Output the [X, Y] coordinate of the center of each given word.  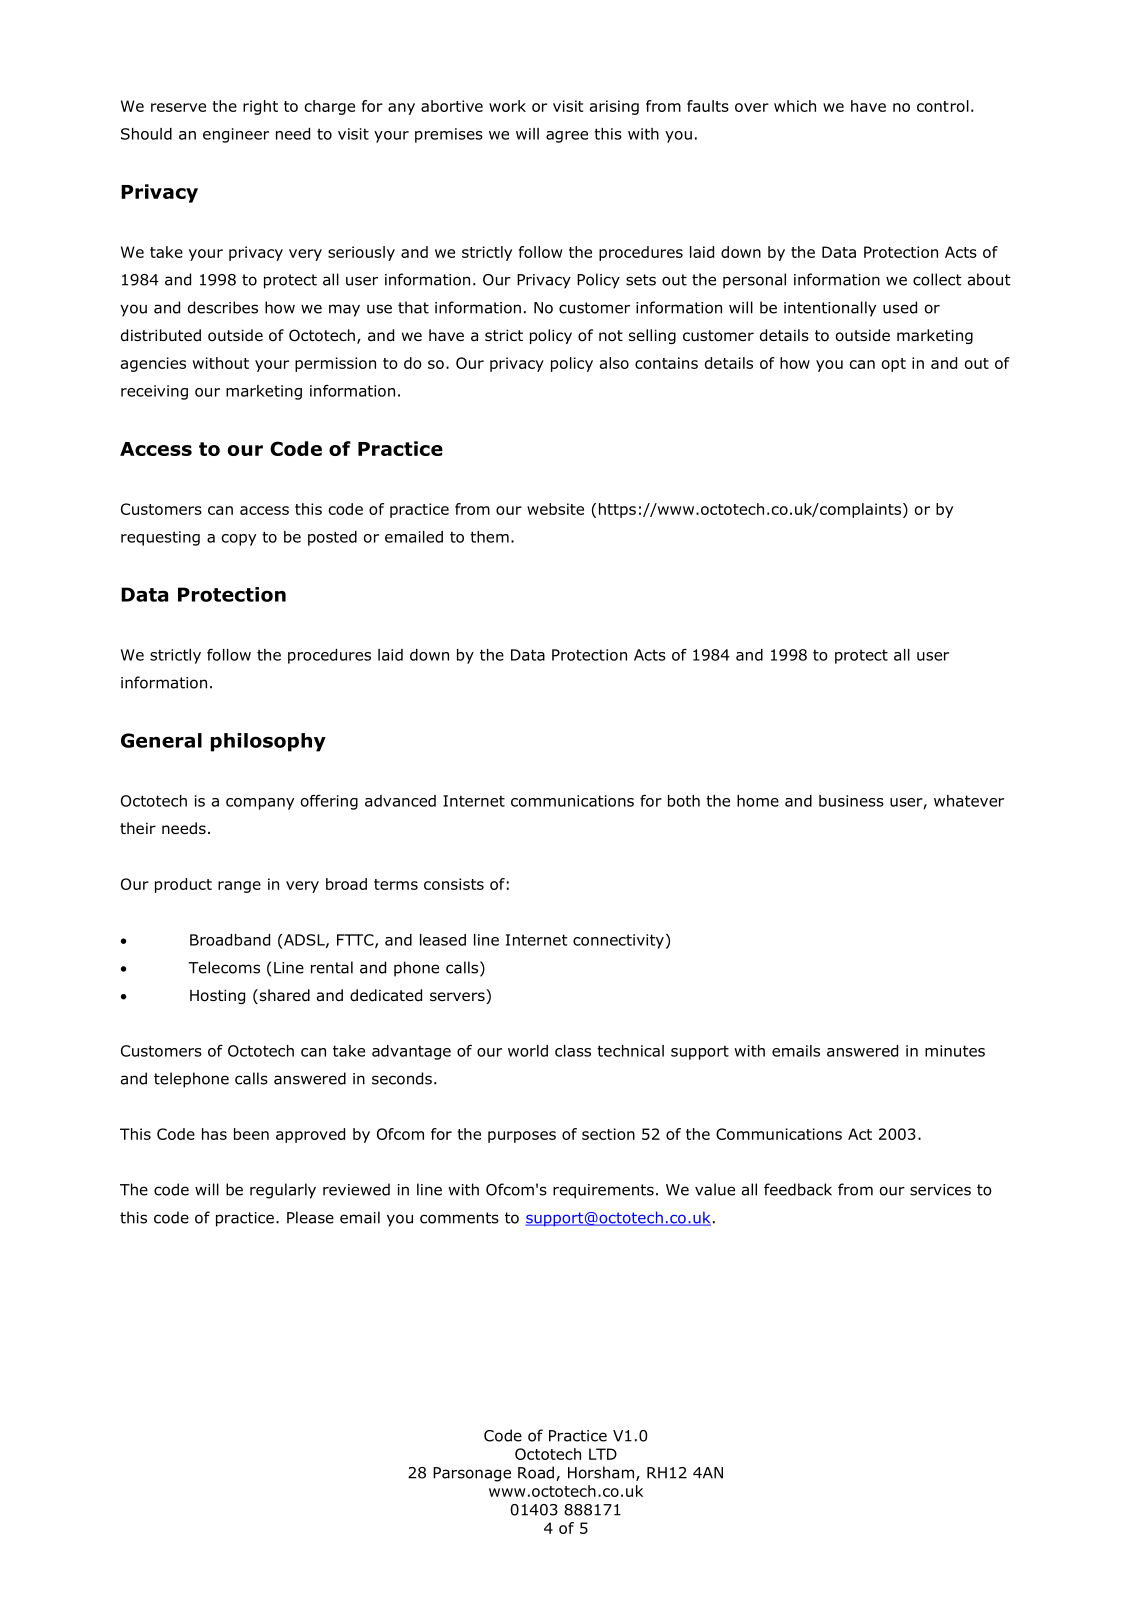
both [684, 801]
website [555, 509]
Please [310, 1217]
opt [894, 365]
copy [238, 540]
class [573, 1051]
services [940, 1190]
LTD [603, 1454]
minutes [955, 1051]
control [943, 106]
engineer [236, 135]
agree [567, 137]
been [251, 1134]
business [851, 801]
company [260, 804]
